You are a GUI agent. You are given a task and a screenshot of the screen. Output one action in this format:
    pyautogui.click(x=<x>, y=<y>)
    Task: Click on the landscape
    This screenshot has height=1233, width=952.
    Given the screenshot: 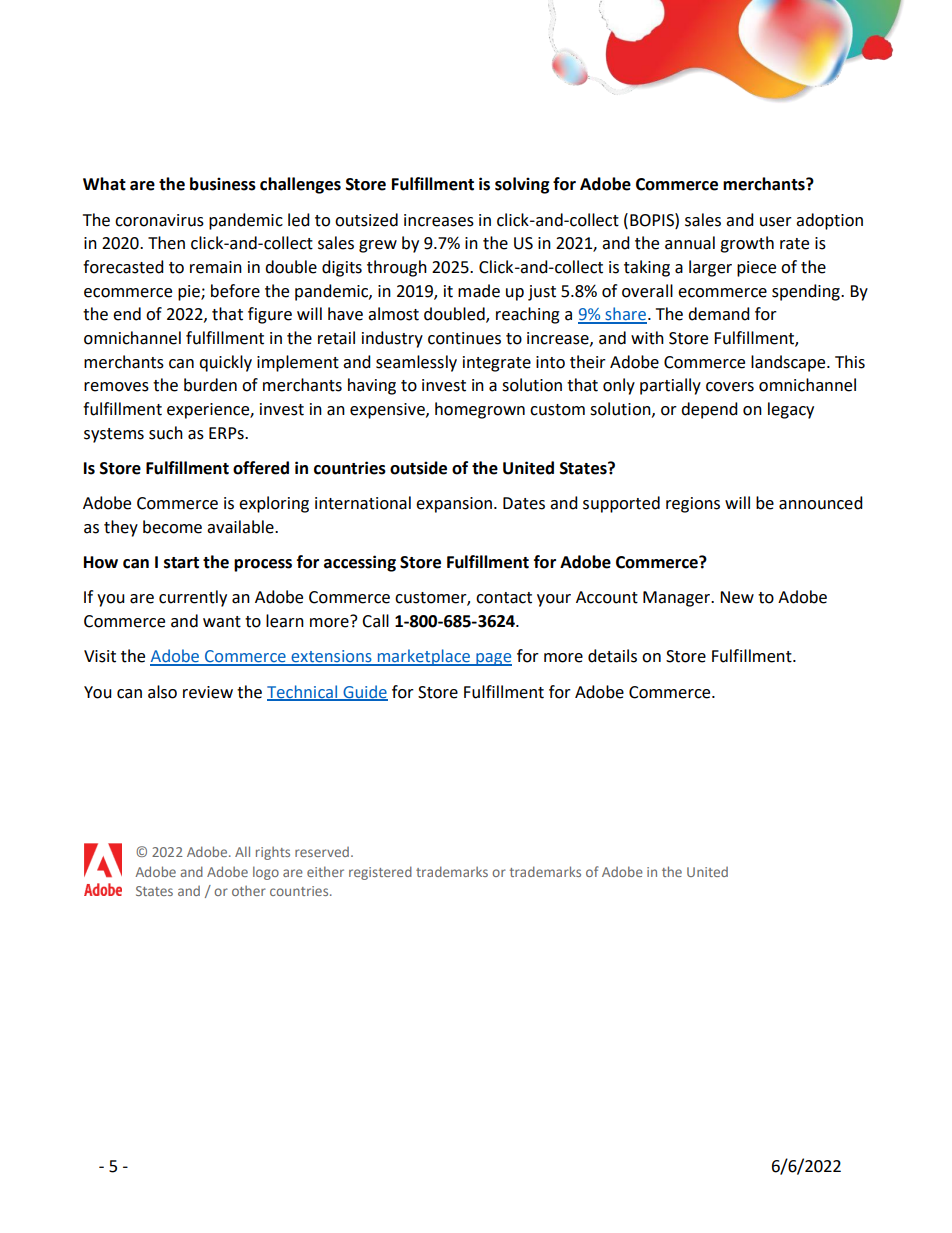 What is the action you would take?
    pyautogui.click(x=789, y=363)
